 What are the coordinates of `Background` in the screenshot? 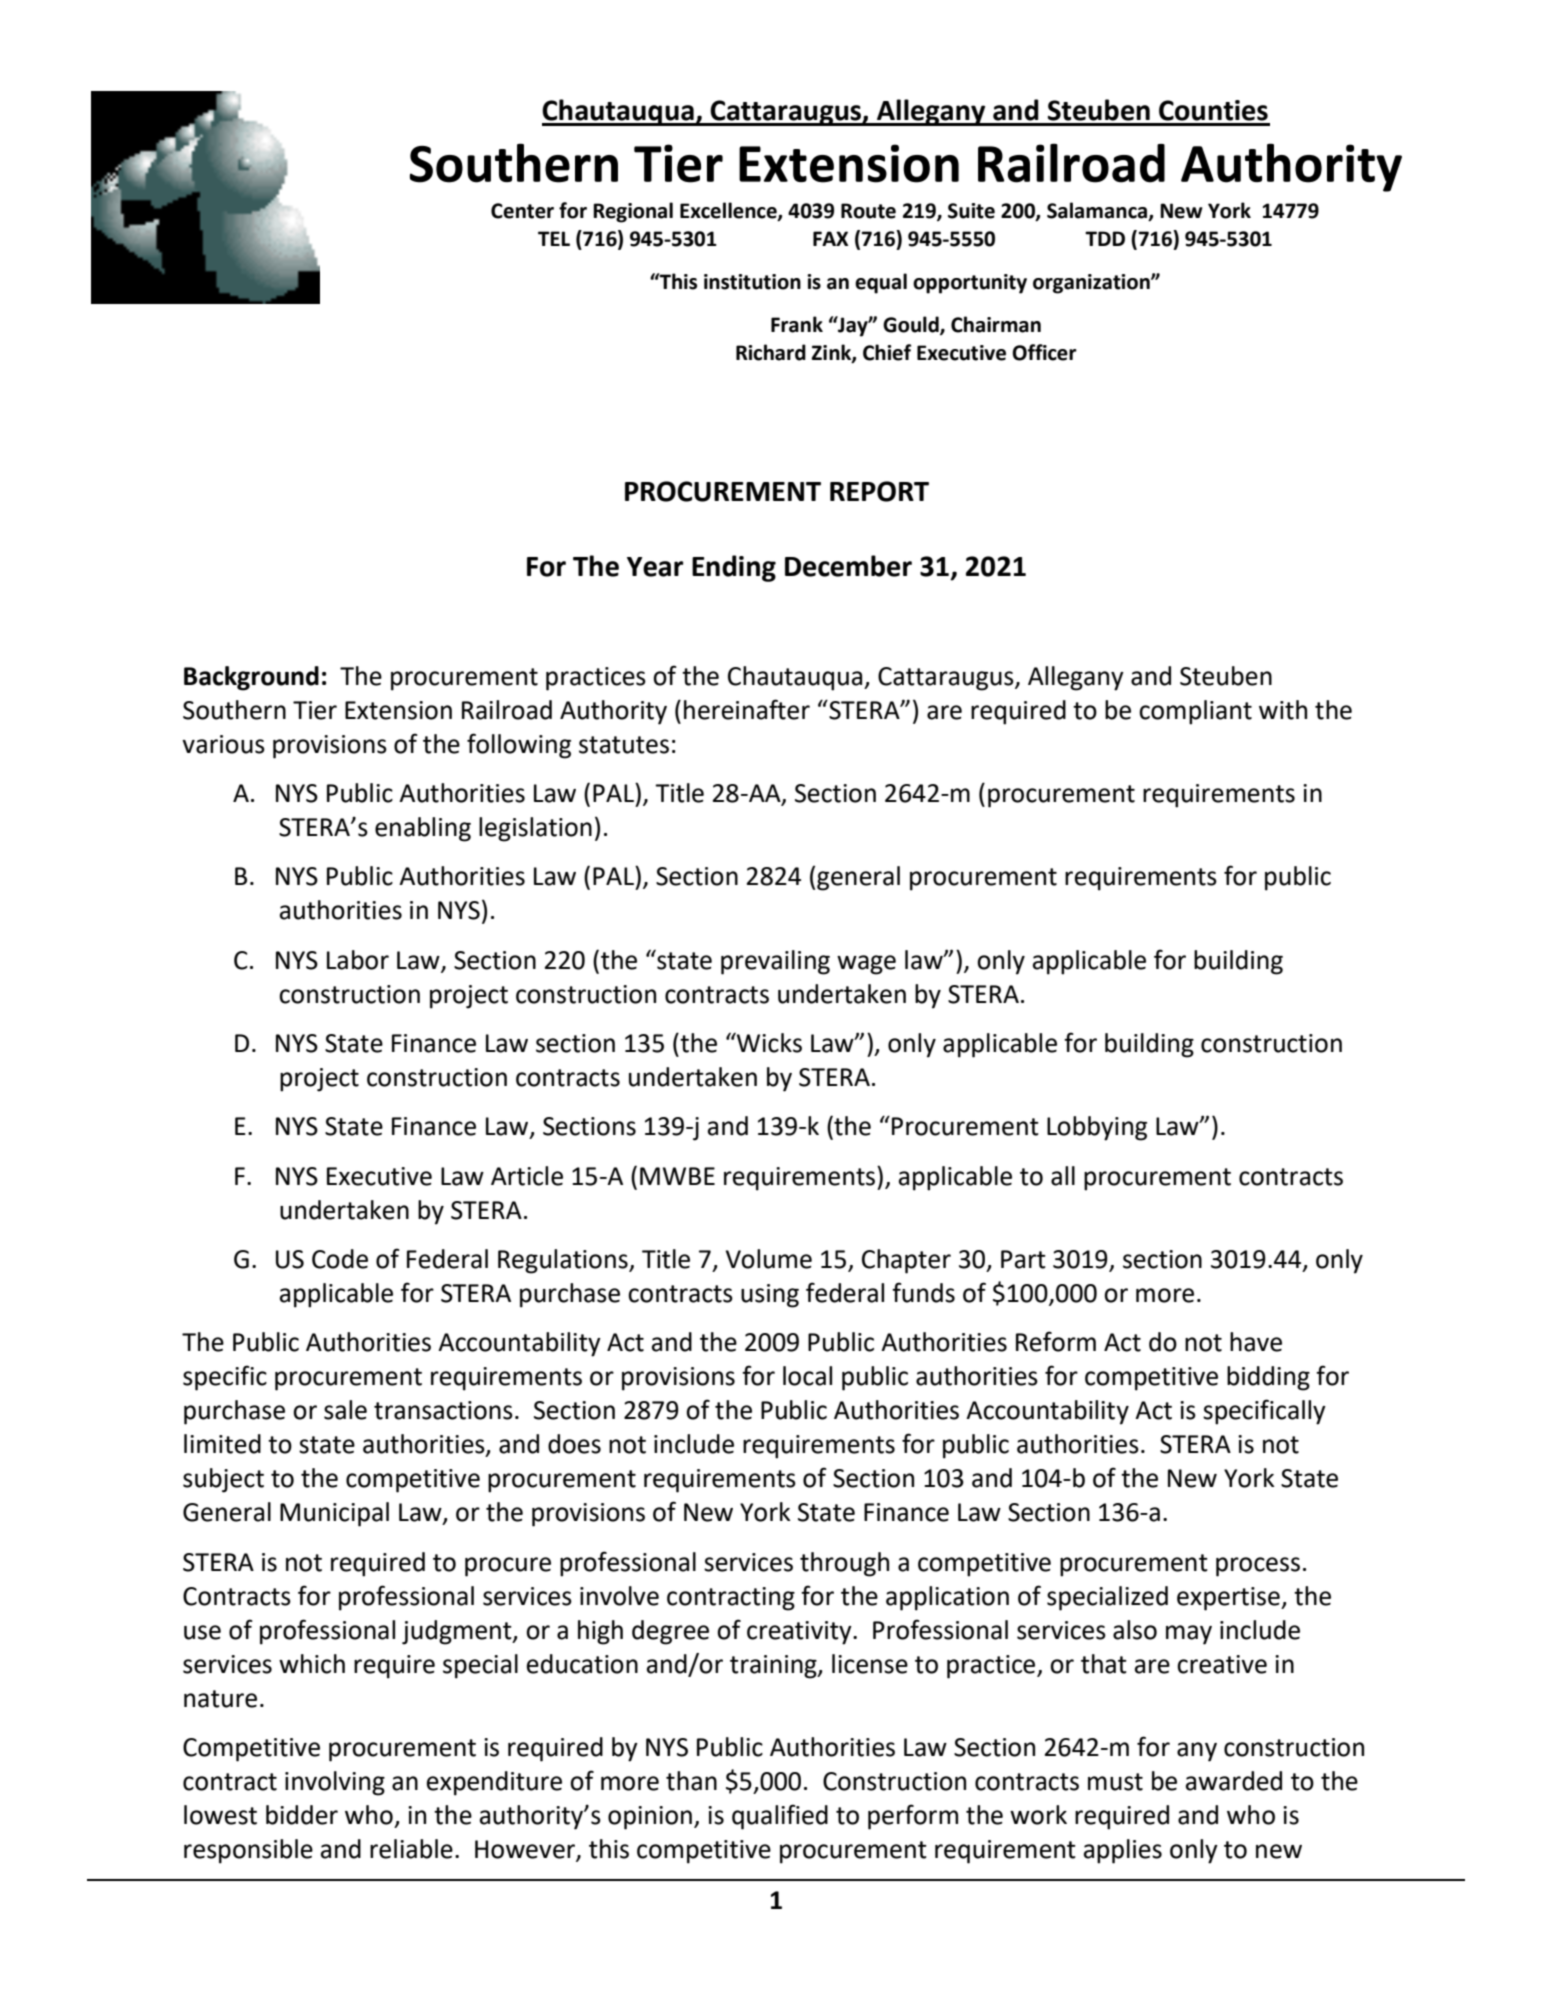 It's located at (251, 678).
